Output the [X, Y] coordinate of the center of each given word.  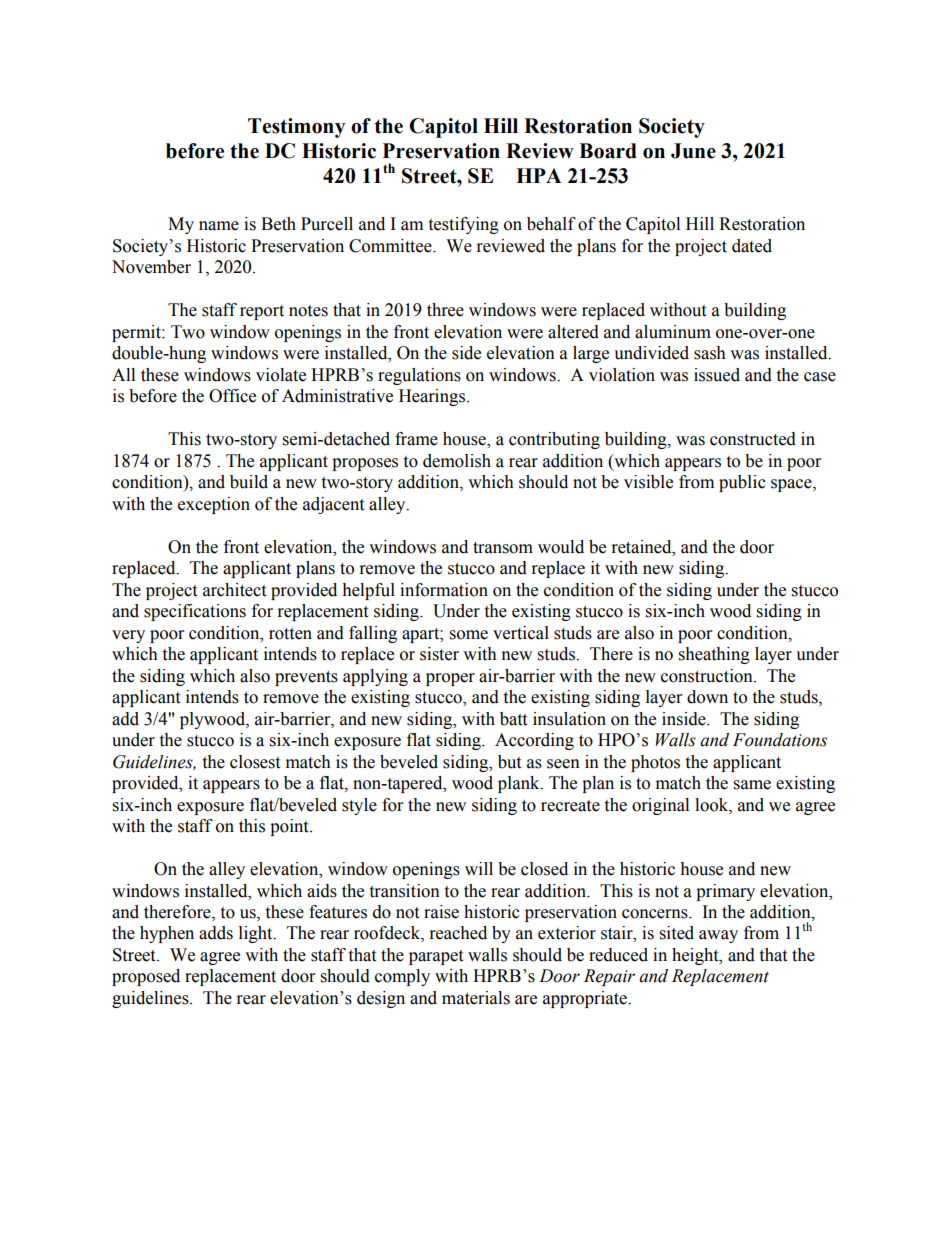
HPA [538, 175]
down [707, 697]
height [696, 956]
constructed [753, 439]
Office [232, 396]
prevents [306, 678]
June [693, 151]
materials [476, 998]
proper [450, 679]
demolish [457, 461]
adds [216, 933]
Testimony [296, 128]
